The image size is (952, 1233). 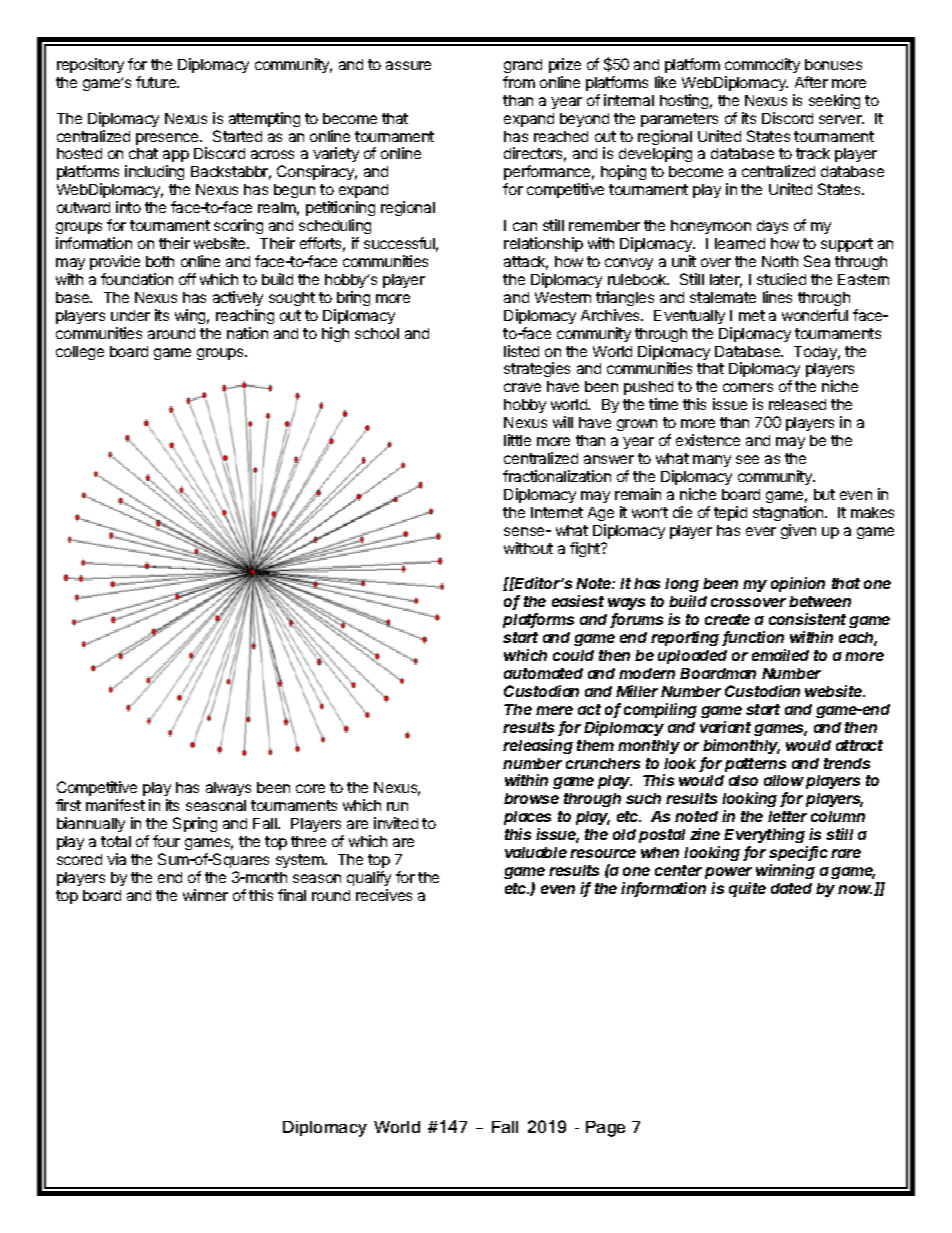 I want to click on future, so click(x=157, y=82).
